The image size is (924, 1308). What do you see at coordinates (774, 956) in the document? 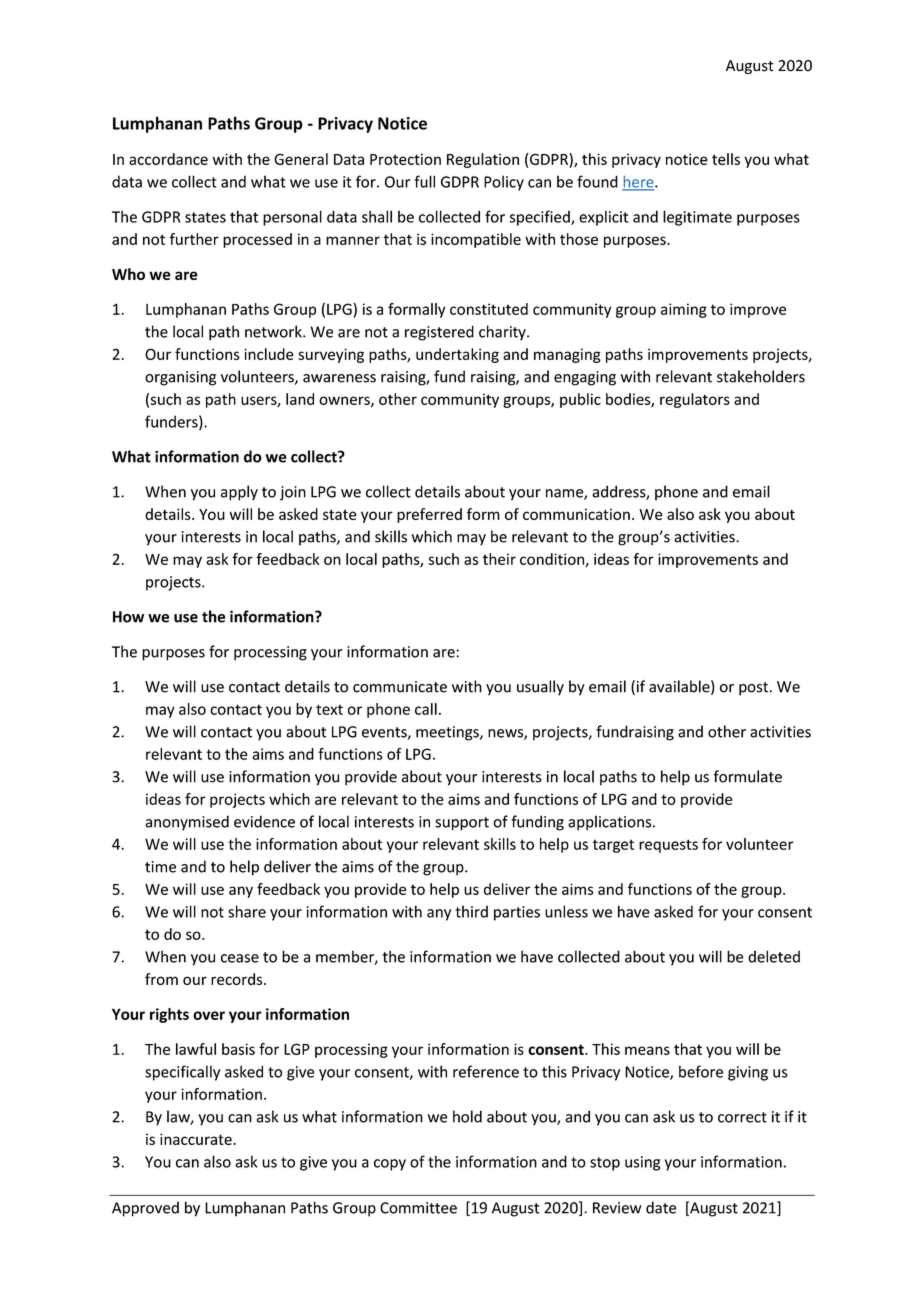
I see `deleted` at bounding box center [774, 956].
